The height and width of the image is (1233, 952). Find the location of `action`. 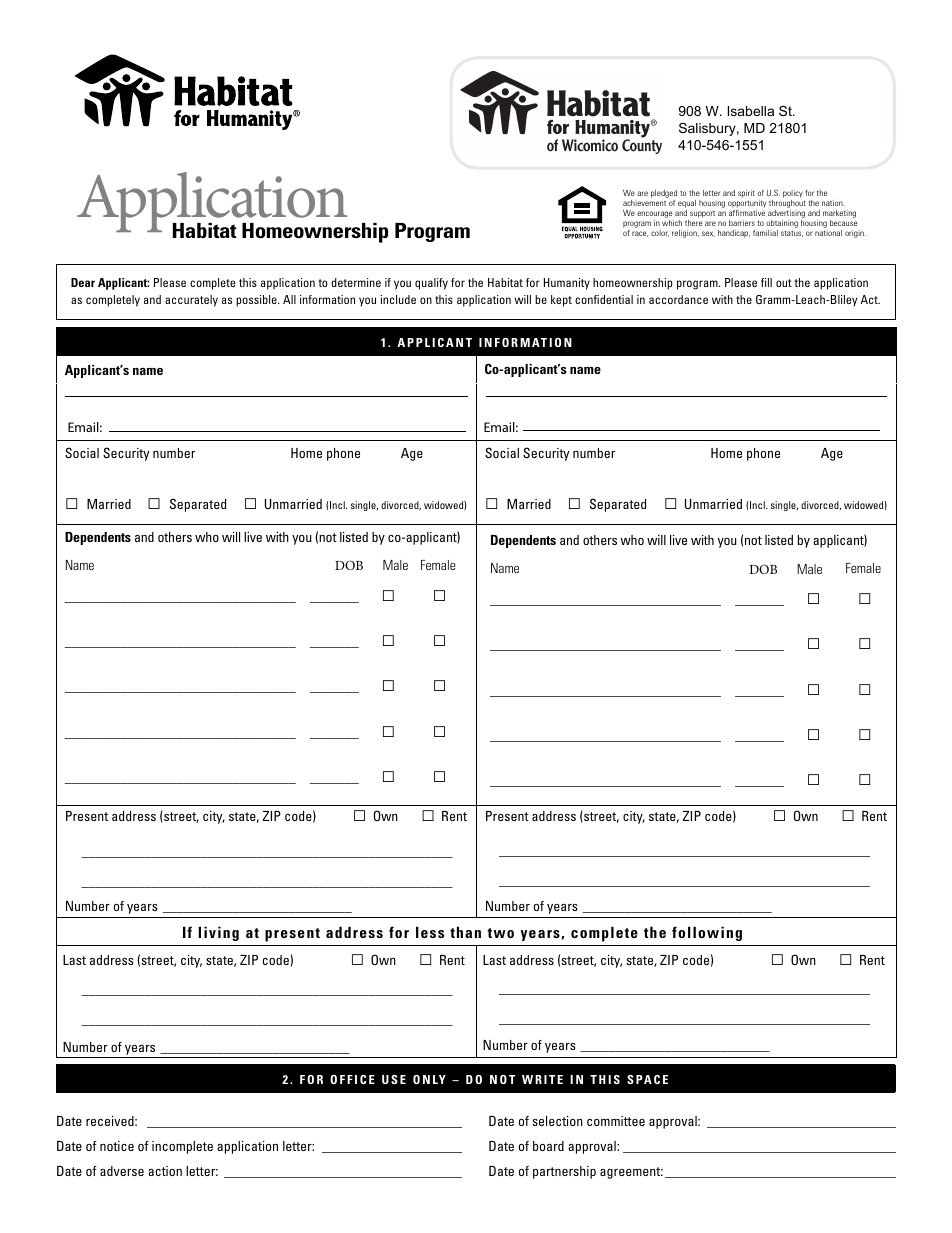

action is located at coordinates (165, 1171).
